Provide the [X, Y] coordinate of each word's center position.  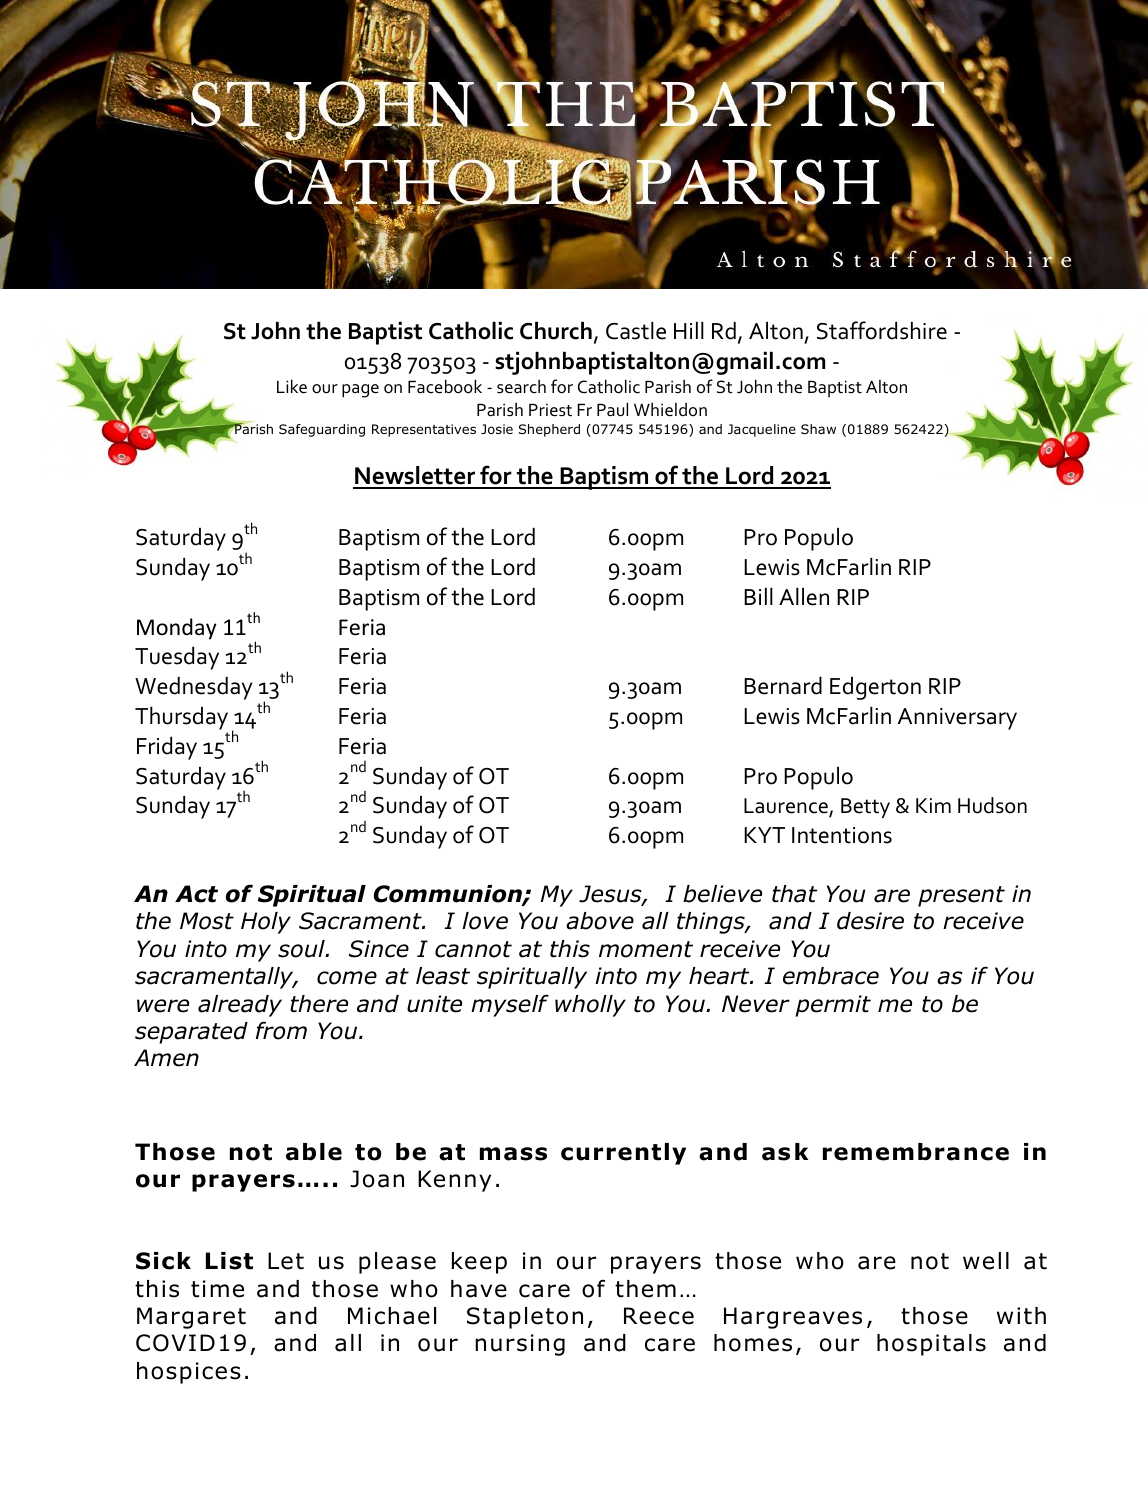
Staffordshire [882, 330]
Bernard [783, 686]
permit [833, 1006]
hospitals [931, 1345]
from [281, 1030]
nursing [520, 1345]
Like [292, 386]
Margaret [191, 1318]
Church [556, 331]
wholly [590, 1006]
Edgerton [875, 688]
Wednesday [194, 688]
